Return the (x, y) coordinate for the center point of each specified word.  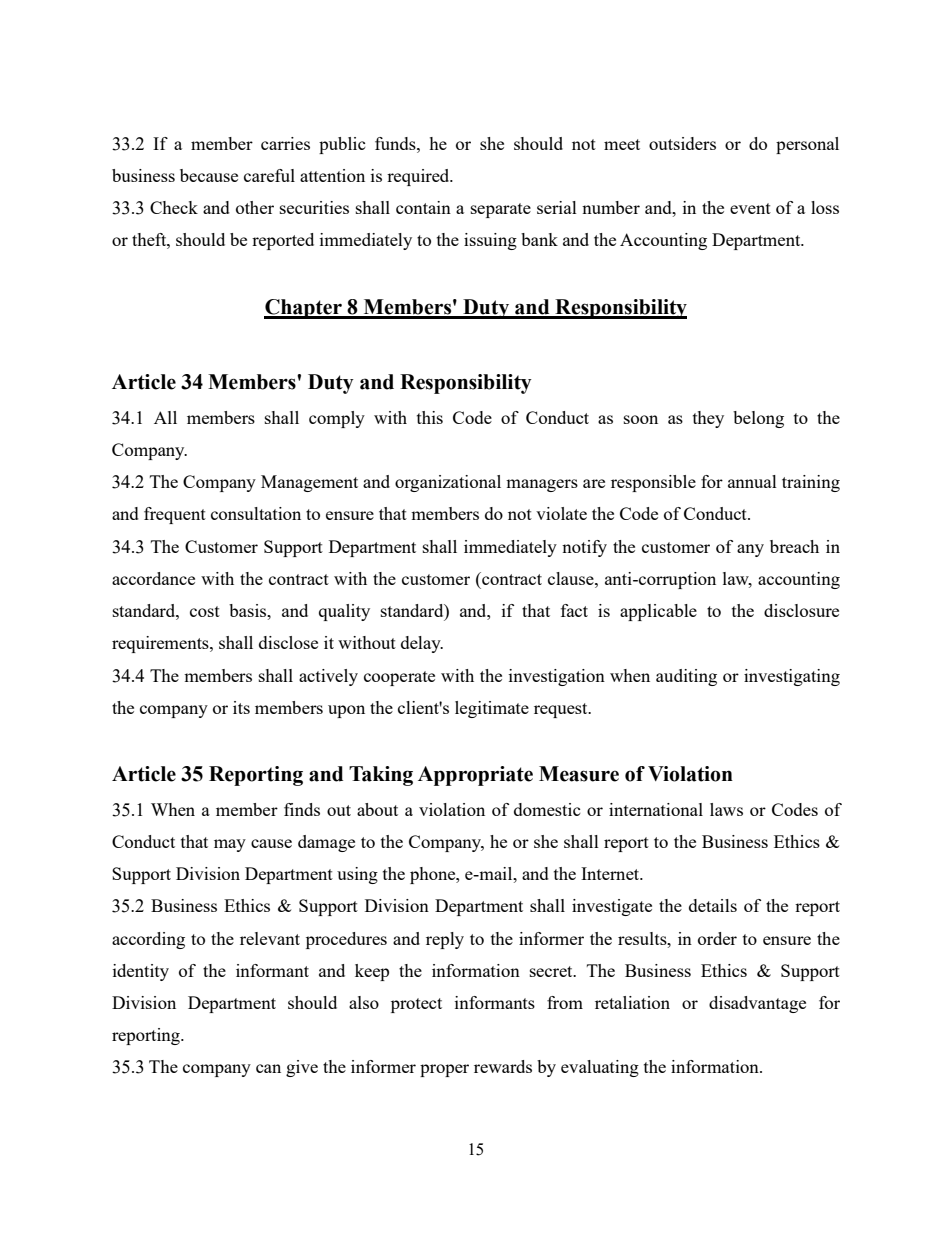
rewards (503, 1066)
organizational (448, 483)
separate (501, 210)
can (268, 1068)
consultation (256, 513)
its (241, 707)
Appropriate (475, 776)
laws (726, 809)
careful (269, 175)
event (750, 208)
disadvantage (757, 1004)
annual (752, 481)
